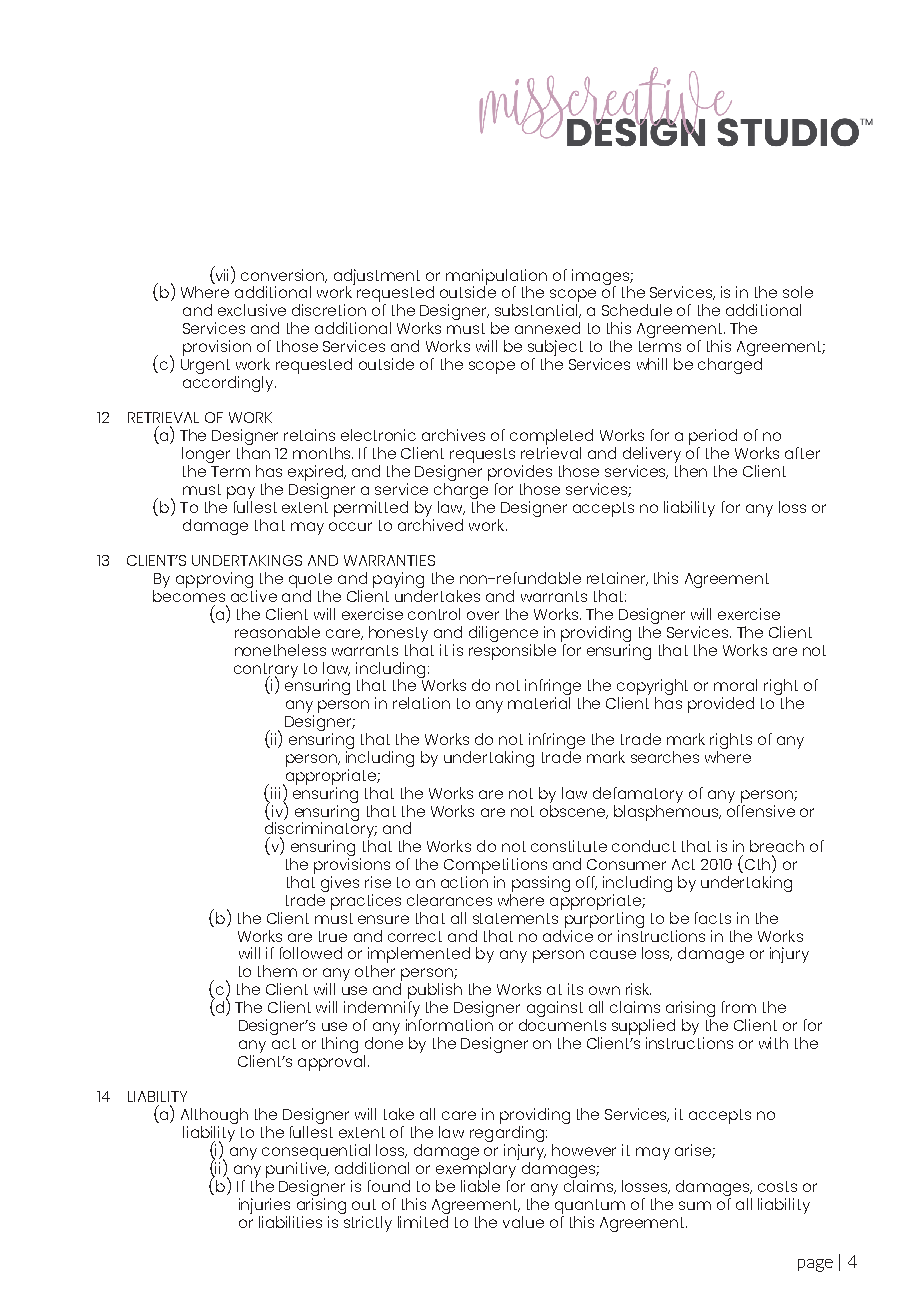  I want to click on sole, so click(798, 292).
